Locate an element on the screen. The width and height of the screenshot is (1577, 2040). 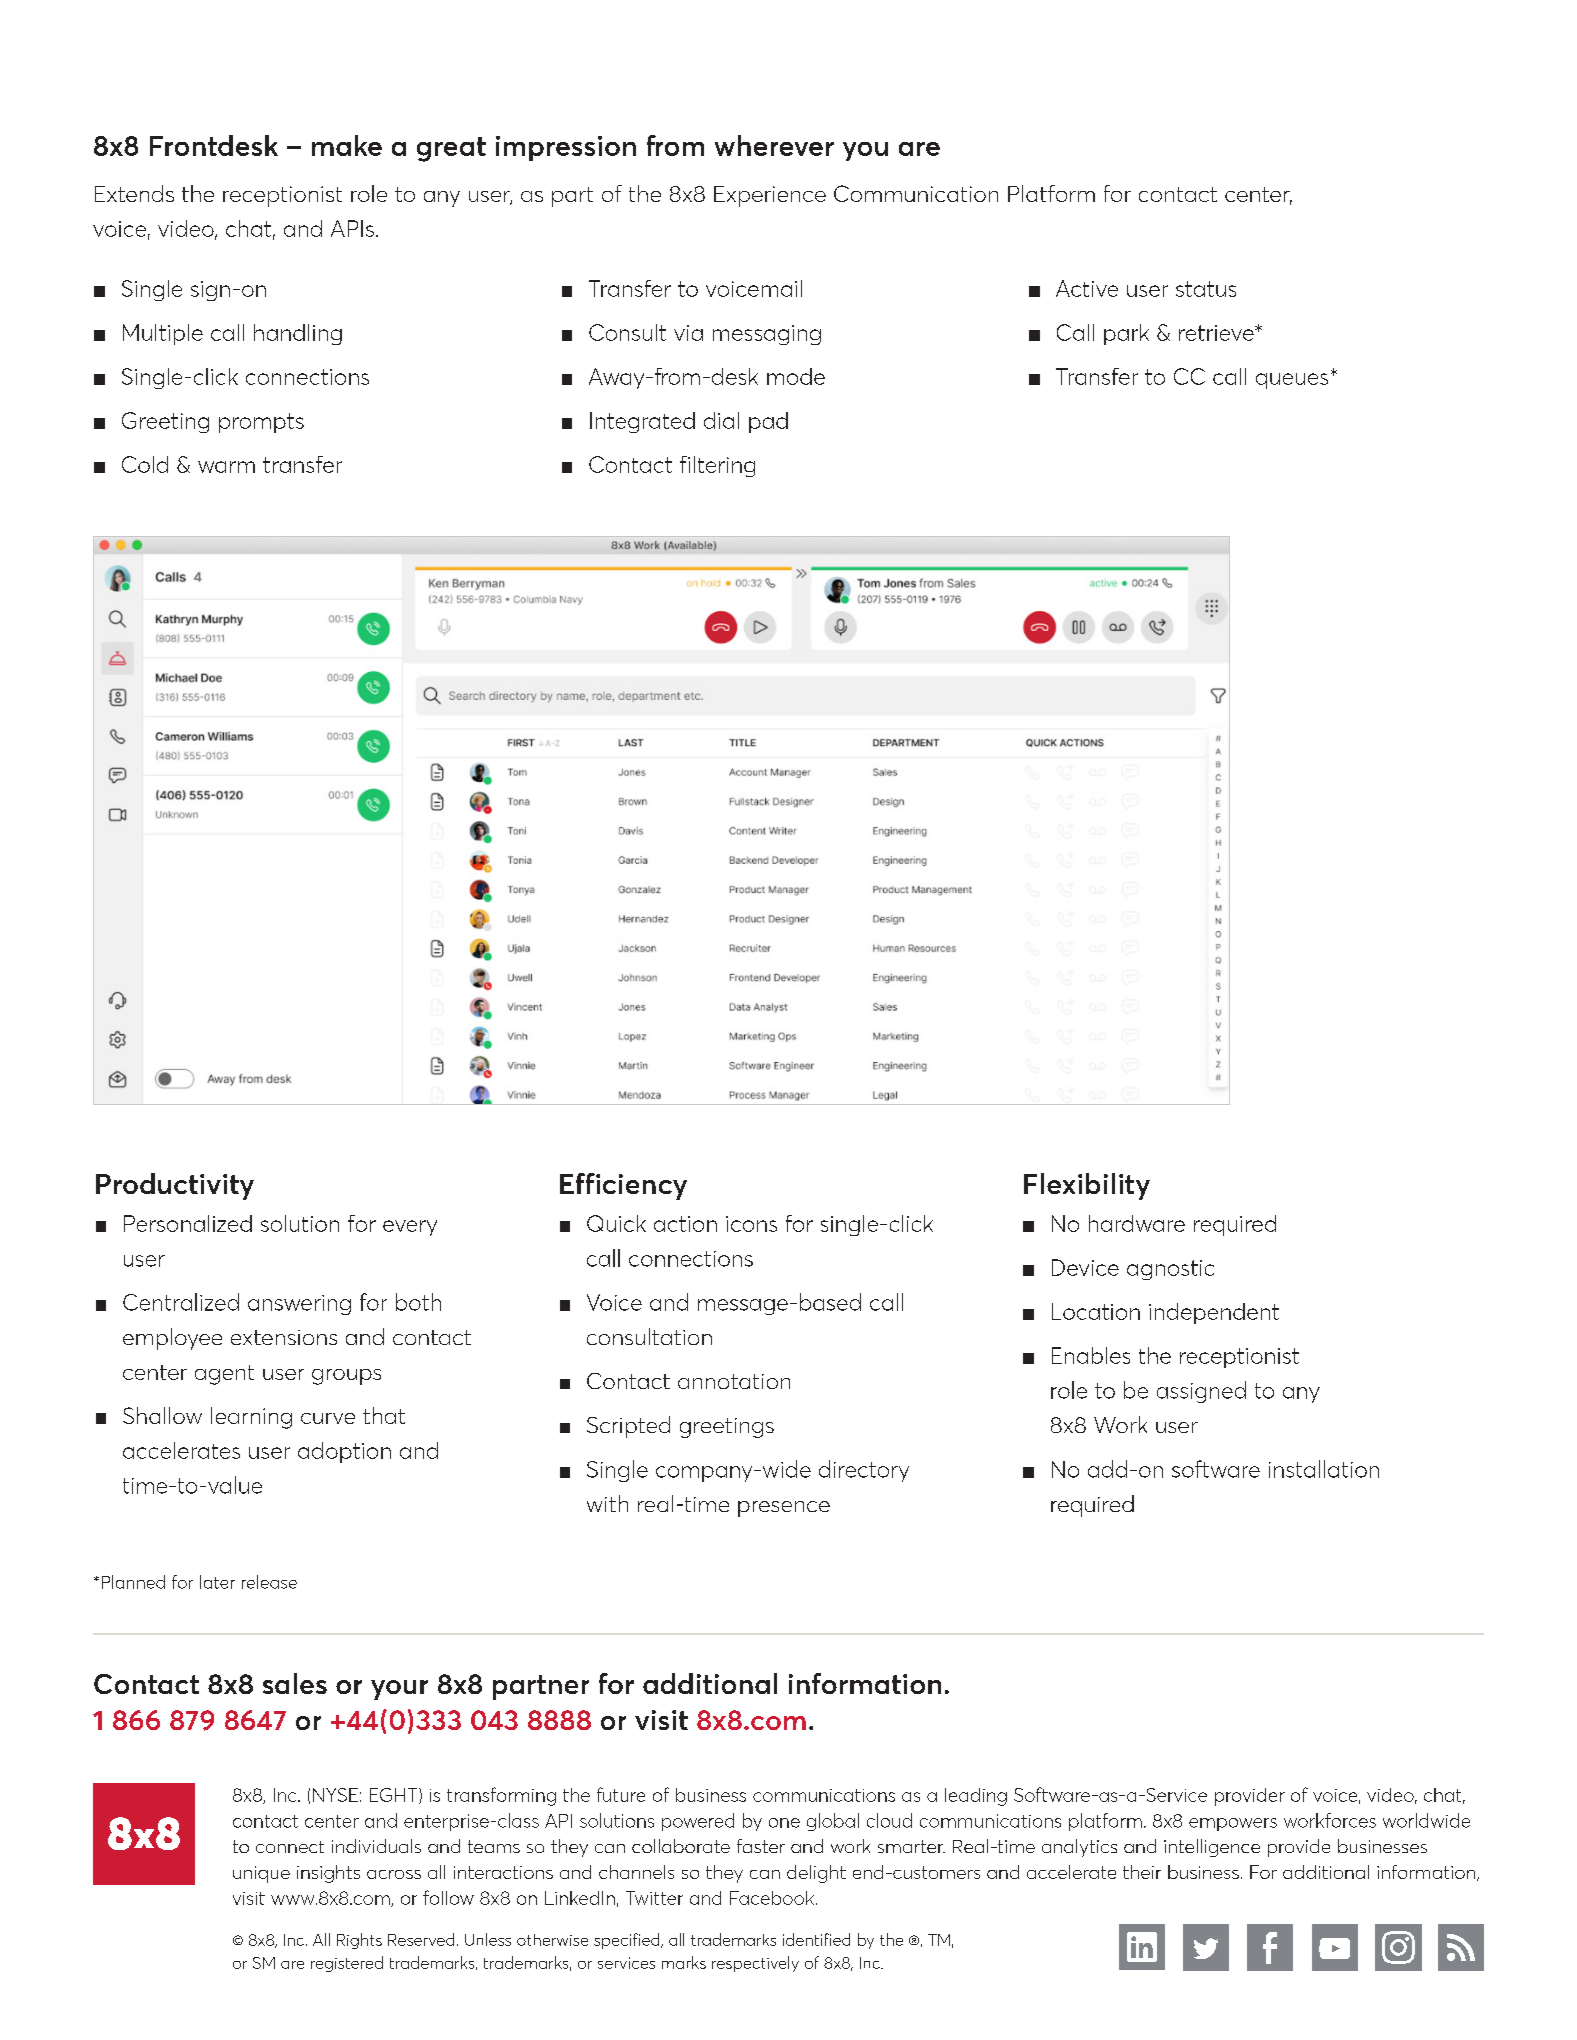
Productivity is located at coordinates (175, 1186).
